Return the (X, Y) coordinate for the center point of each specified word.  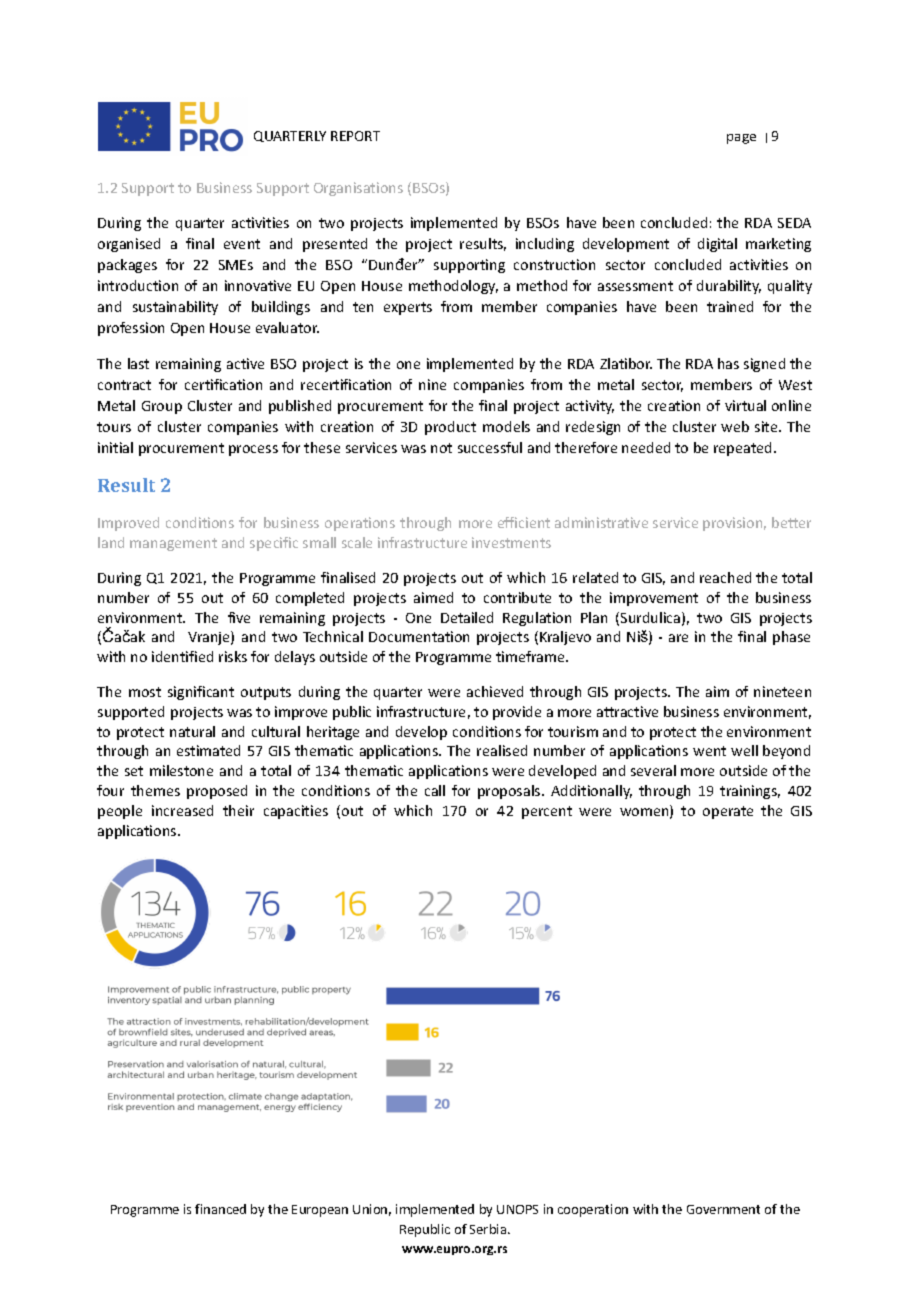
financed (220, 1209)
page (741, 139)
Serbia (489, 1229)
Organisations (358, 189)
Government (723, 1209)
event (242, 244)
